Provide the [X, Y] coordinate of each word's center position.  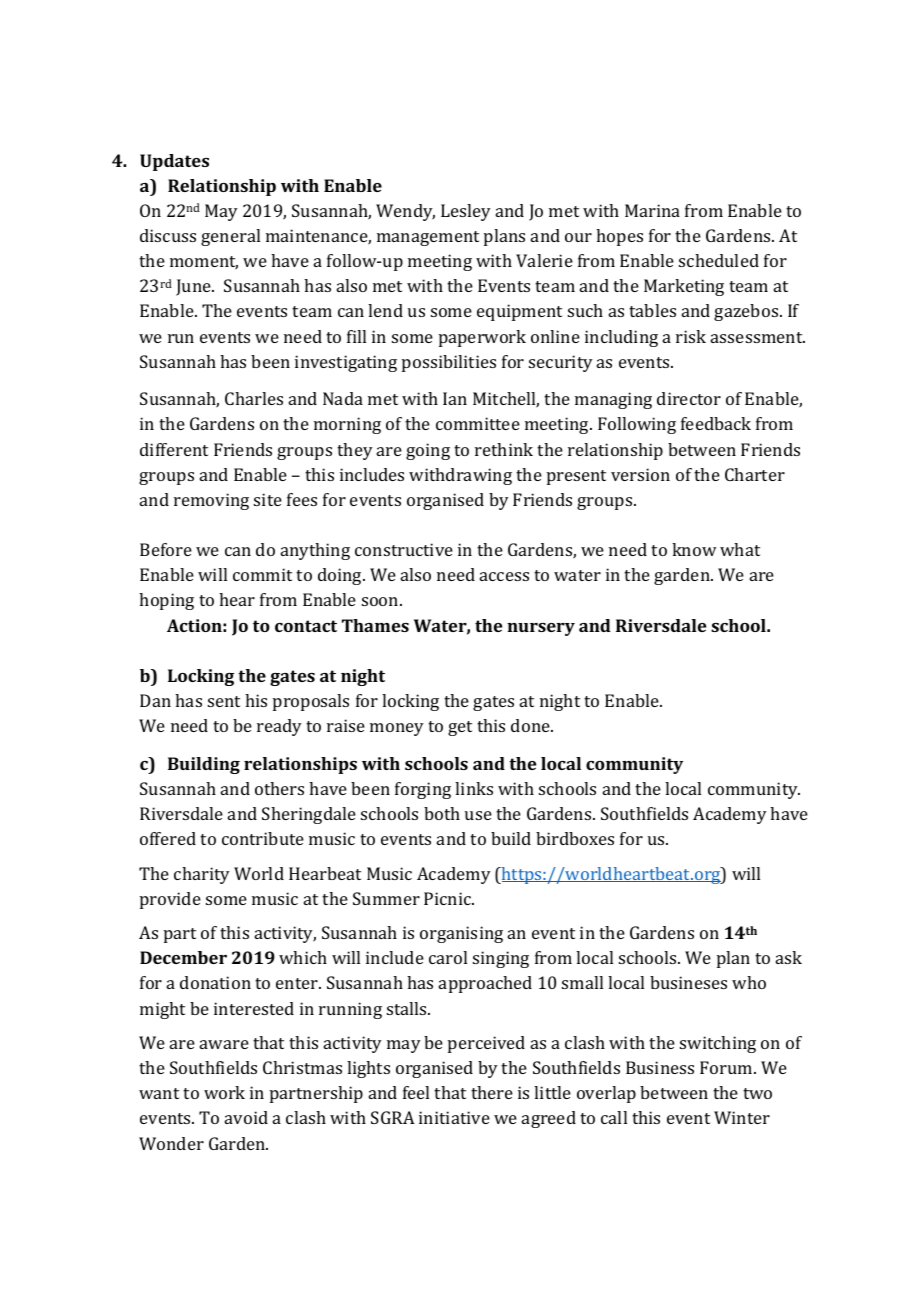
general [230, 237]
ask [789, 957]
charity [202, 875]
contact [306, 626]
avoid [246, 1117]
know [694, 549]
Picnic [449, 898]
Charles [254, 398]
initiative [454, 1117]
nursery [541, 629]
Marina [652, 210]
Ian [455, 398]
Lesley [466, 212]
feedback [716, 423]
